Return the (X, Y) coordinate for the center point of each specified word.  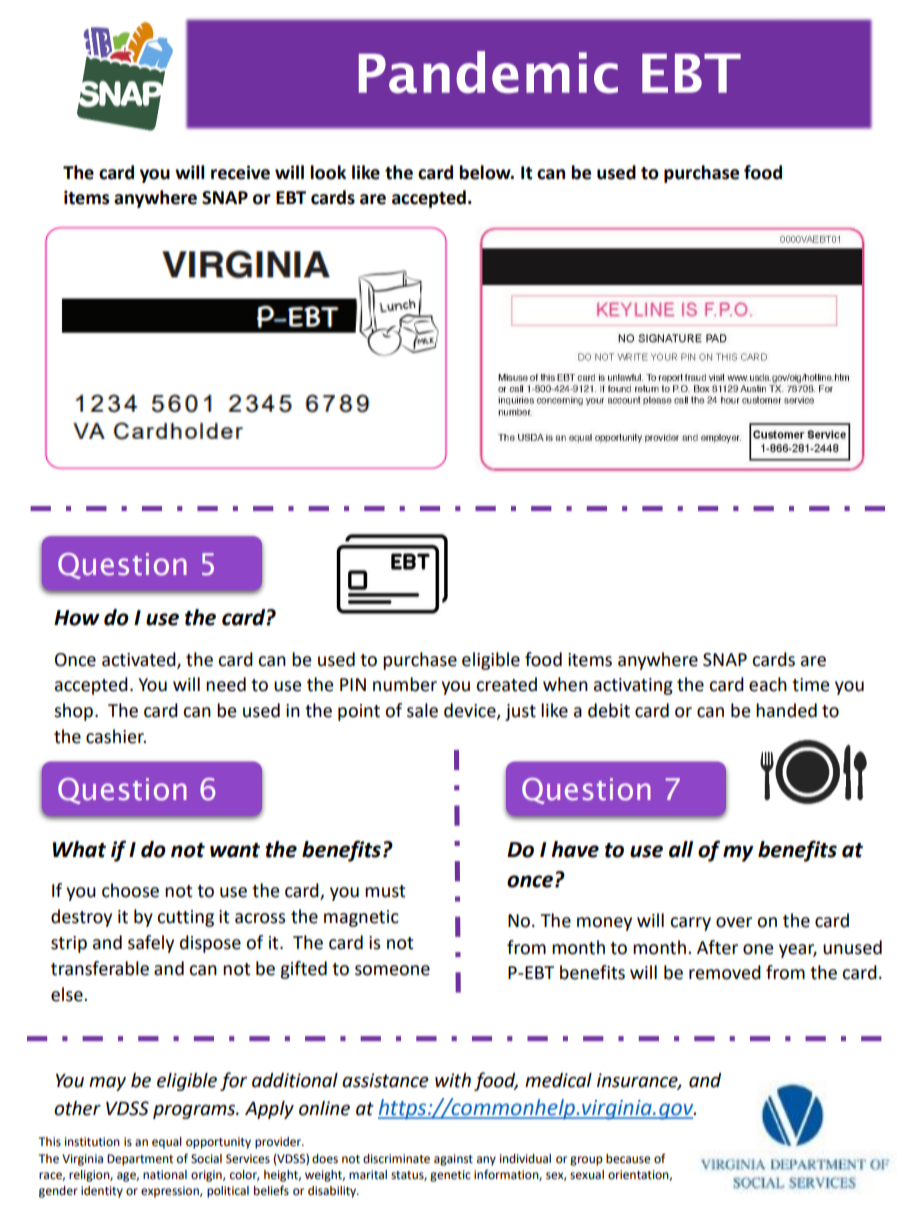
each (768, 684)
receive (240, 172)
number (405, 684)
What (79, 849)
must (385, 891)
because (628, 1159)
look (328, 172)
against (453, 1160)
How (77, 618)
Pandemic (488, 72)
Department (140, 1160)
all (681, 849)
